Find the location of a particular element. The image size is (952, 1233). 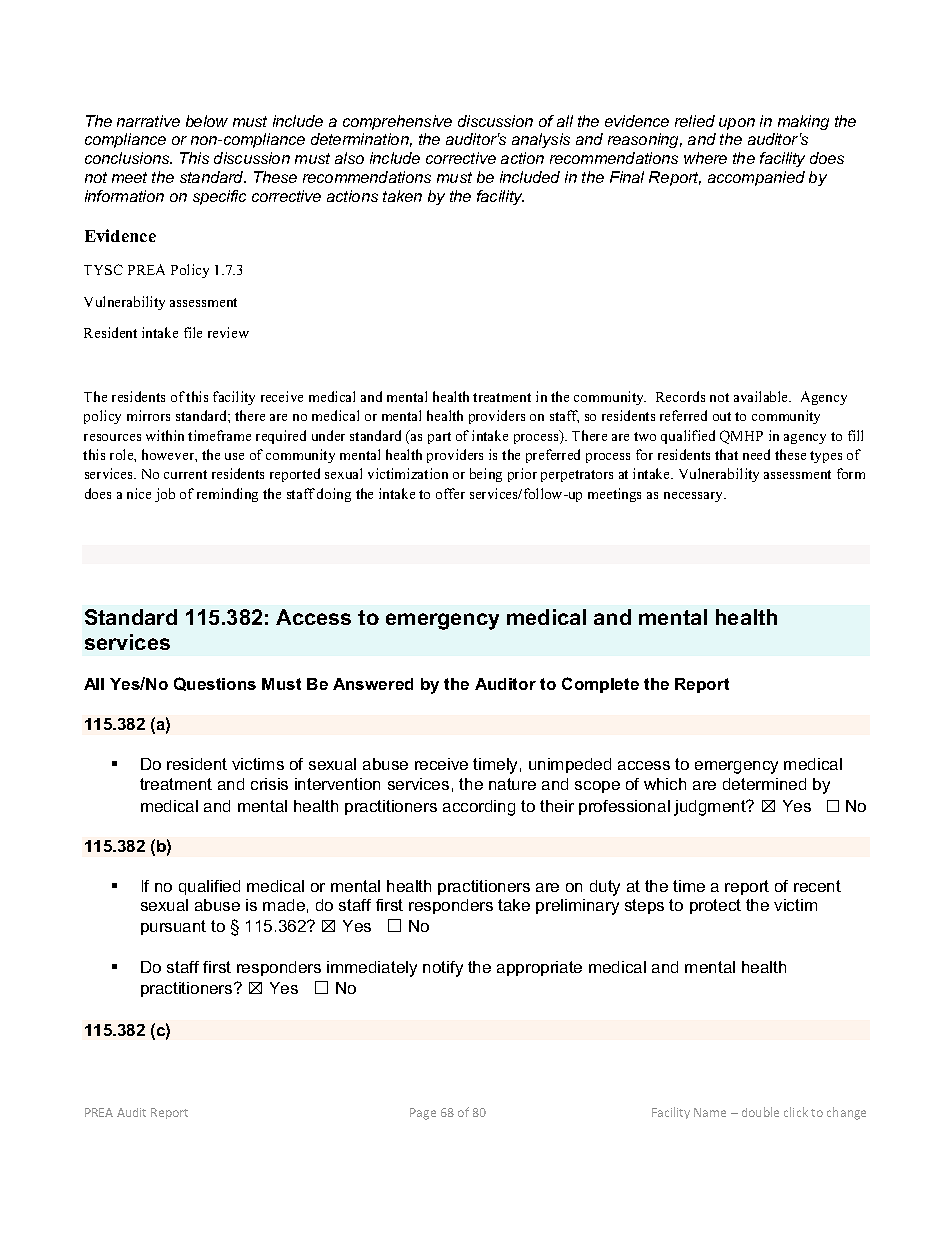

below is located at coordinates (207, 121).
